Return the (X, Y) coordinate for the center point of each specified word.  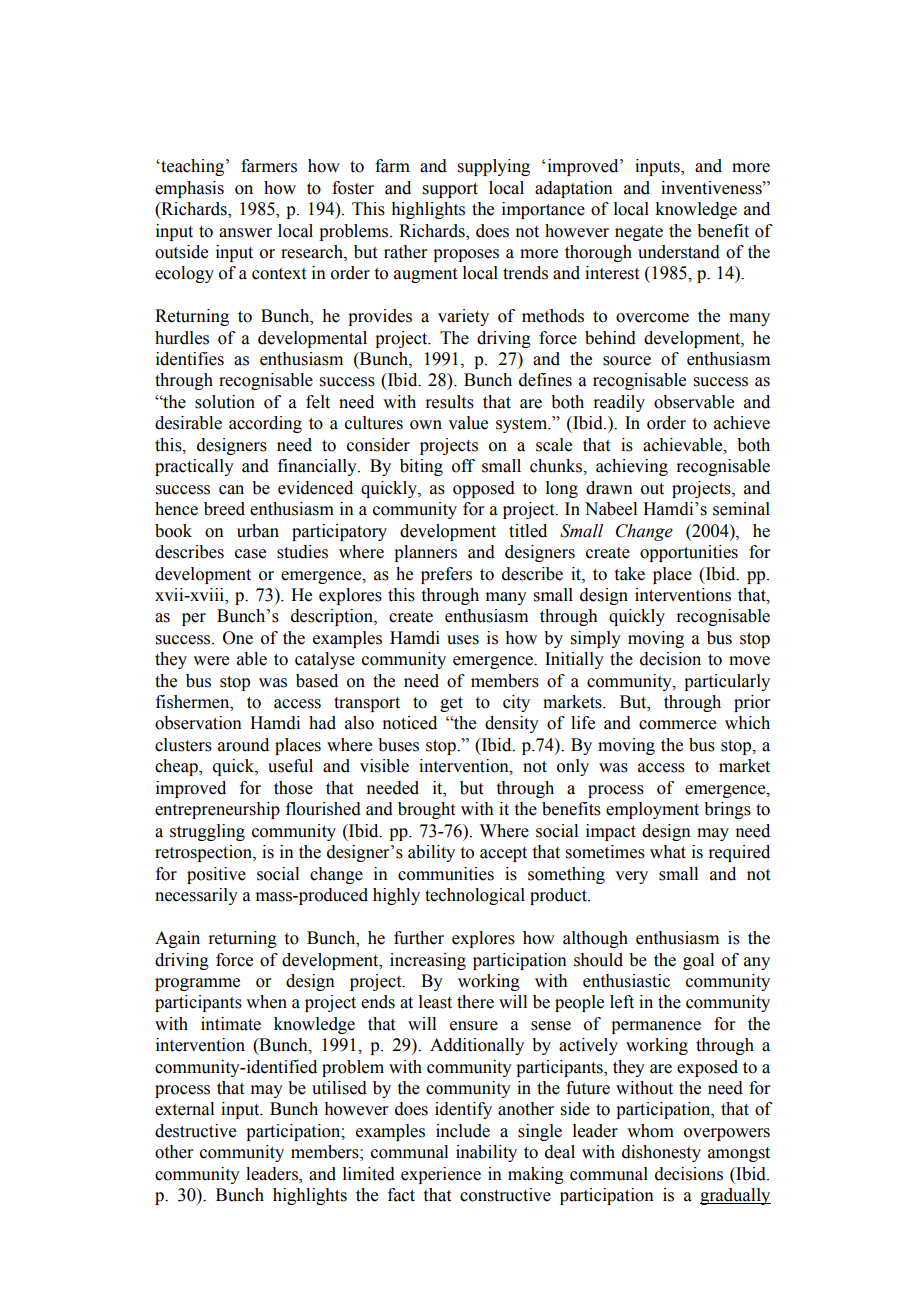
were (211, 661)
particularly (727, 682)
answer (245, 233)
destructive (195, 1131)
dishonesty (661, 1153)
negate (639, 233)
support (450, 190)
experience (441, 1175)
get (451, 704)
